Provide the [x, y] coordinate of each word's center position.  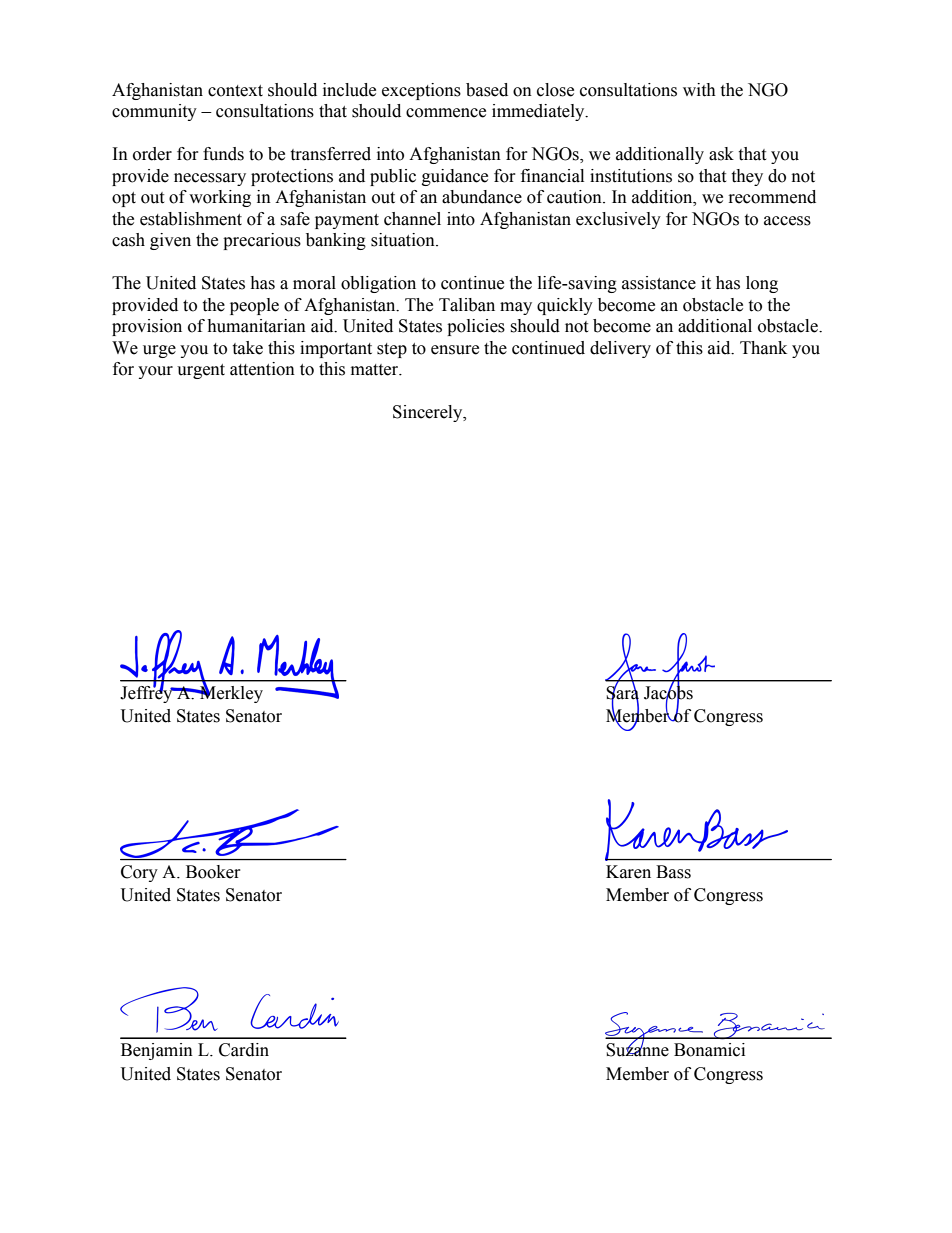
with [699, 90]
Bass [673, 872]
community [154, 112]
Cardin [244, 1050]
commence [446, 113]
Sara [622, 693]
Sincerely [429, 413]
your [155, 372]
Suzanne [637, 1049]
